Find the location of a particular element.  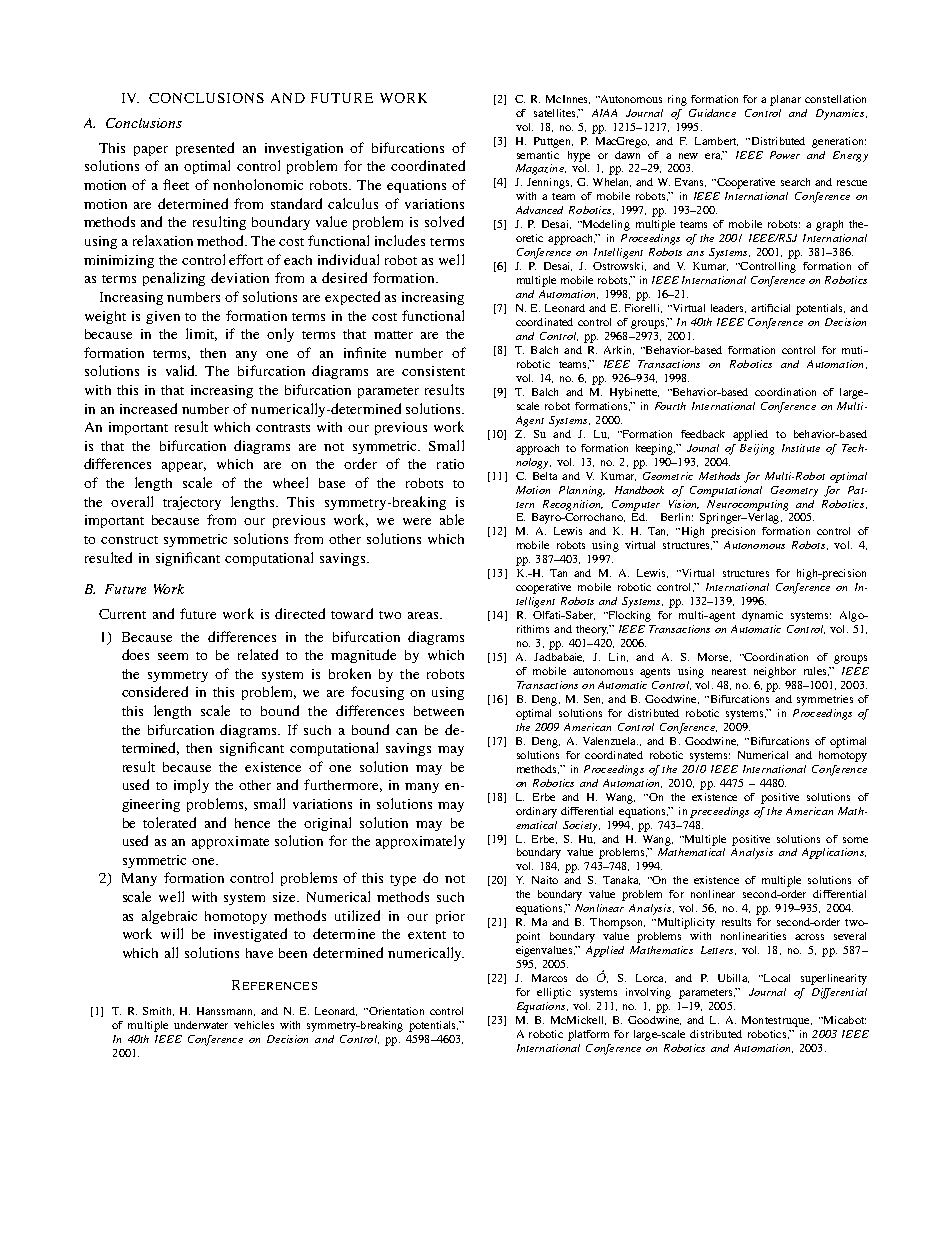

construct is located at coordinates (129, 540).
